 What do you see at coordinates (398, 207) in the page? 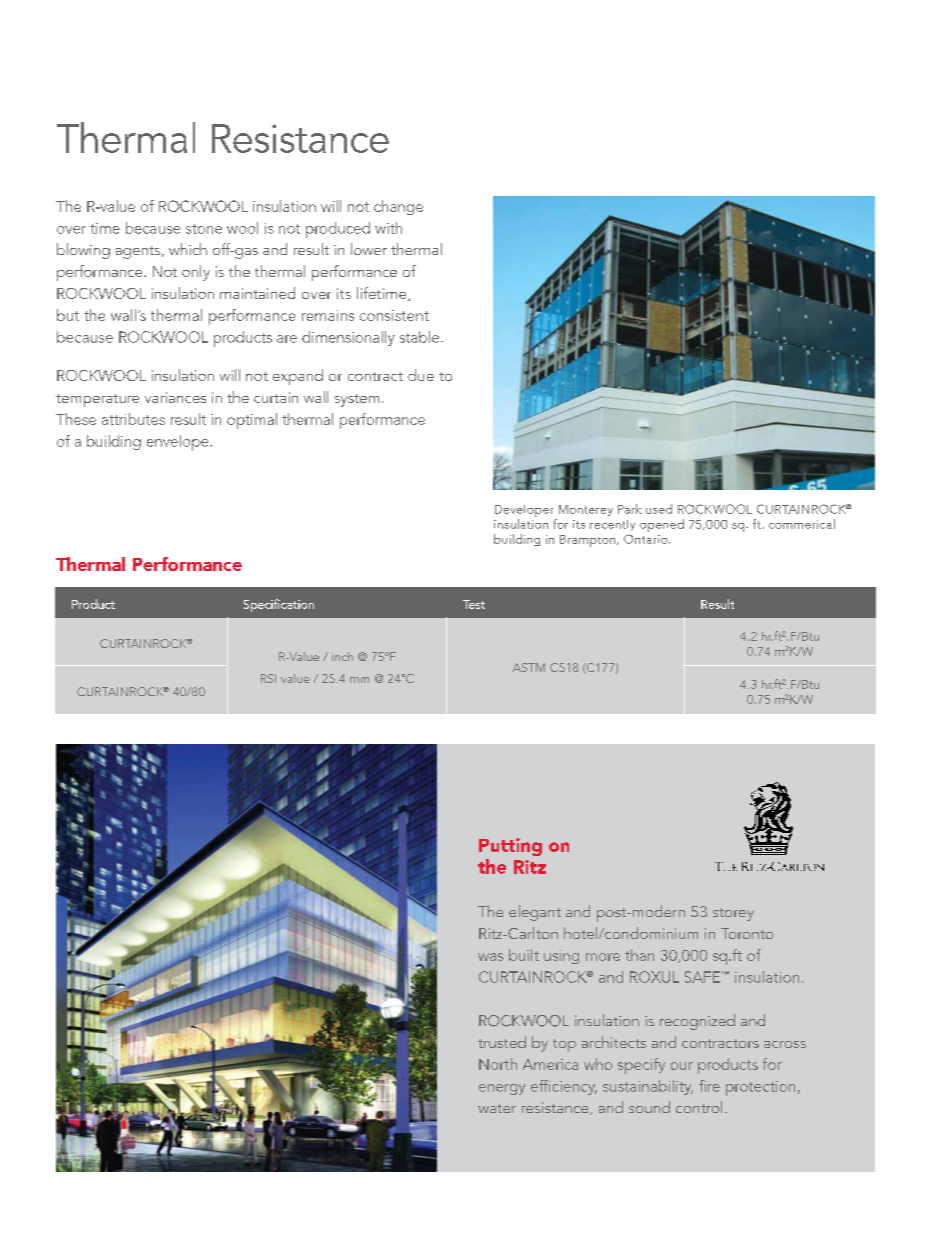
I see `change` at bounding box center [398, 207].
